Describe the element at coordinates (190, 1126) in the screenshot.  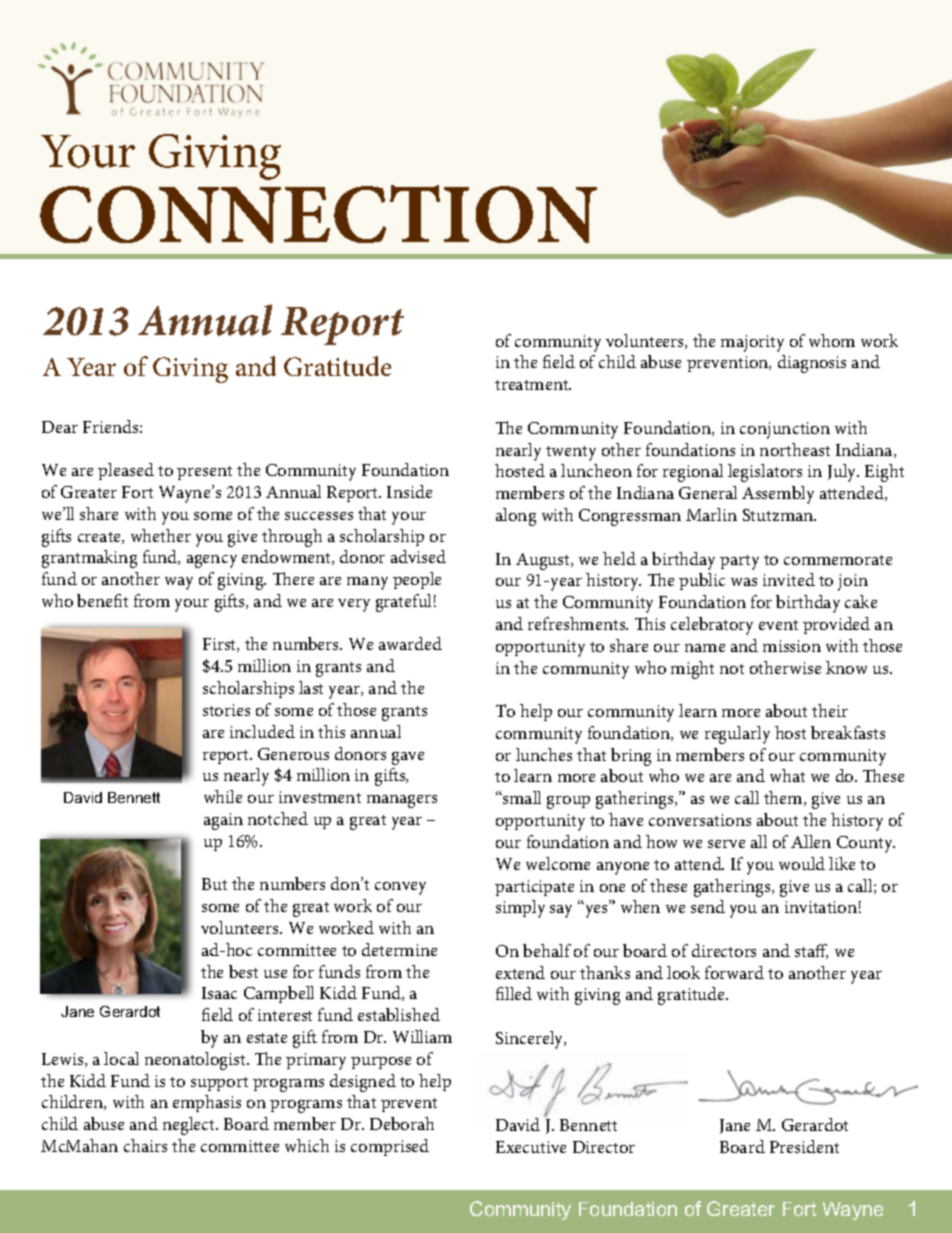
I see `neglect` at that location.
